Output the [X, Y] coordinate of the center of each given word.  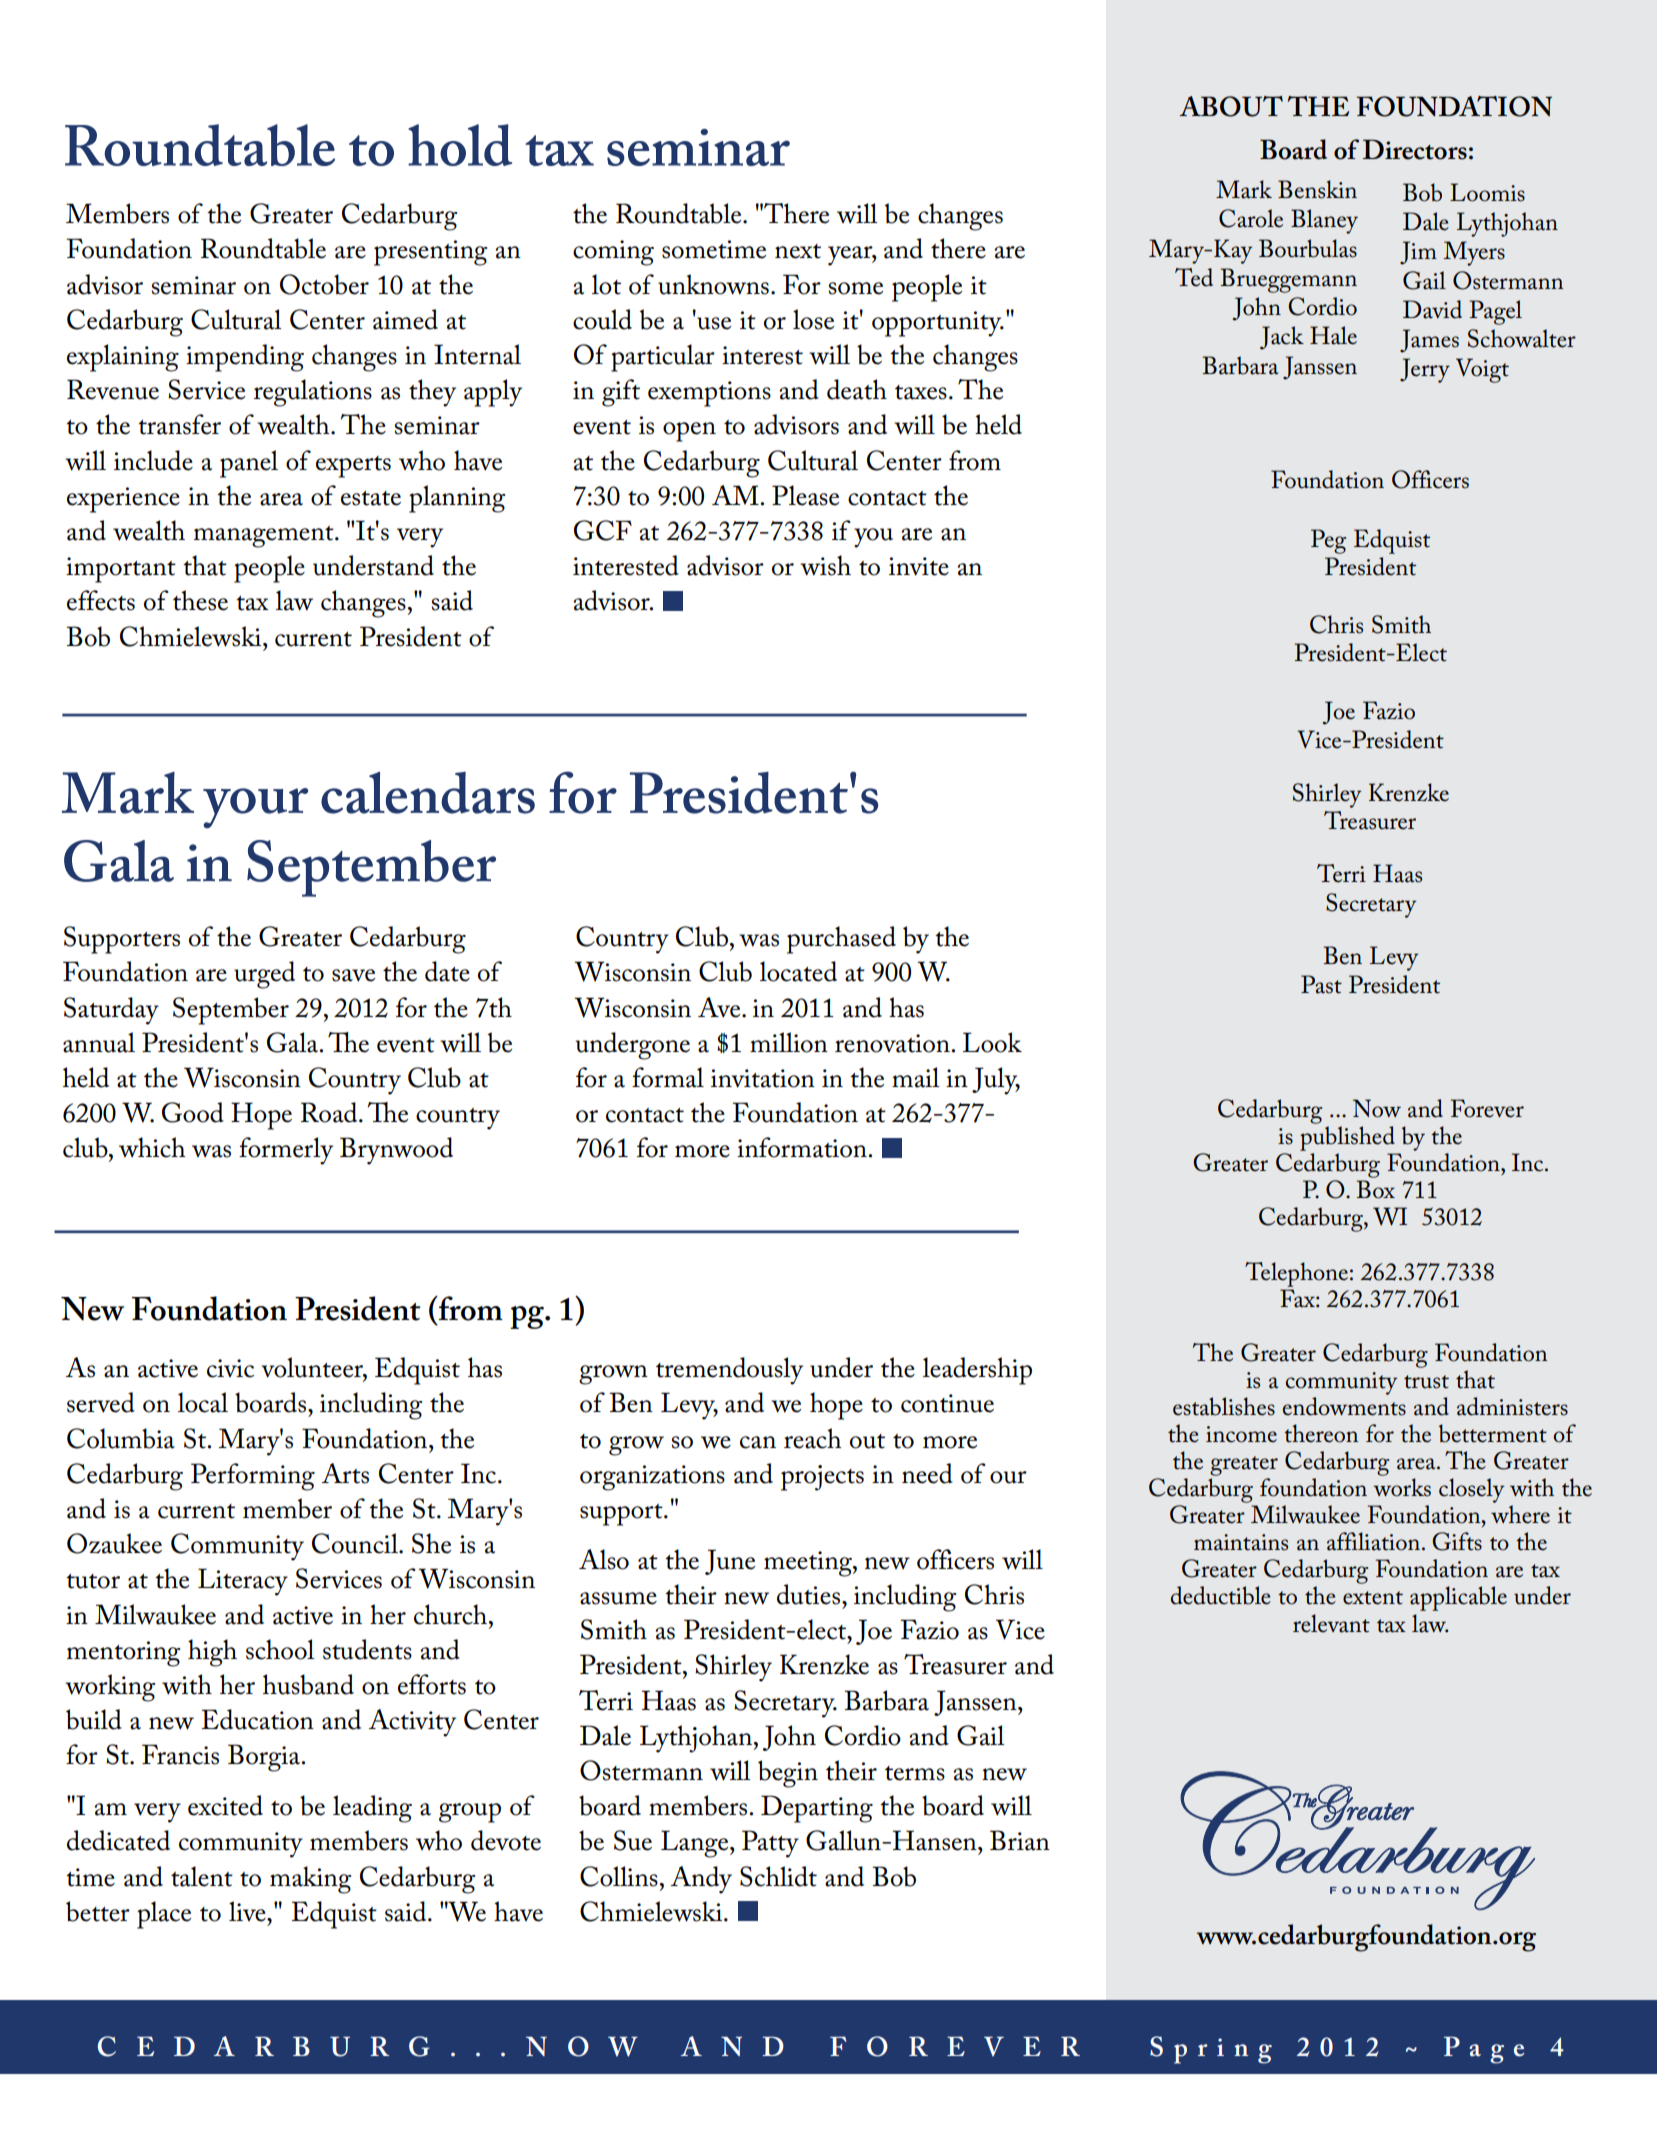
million [789, 1042]
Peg [1328, 541]
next [798, 251]
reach [812, 1438]
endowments [1344, 1406]
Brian [1020, 1840]
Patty [770, 1844]
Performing [253, 1477]
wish [825, 565]
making [310, 1880]
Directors [1415, 149]
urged [264, 975]
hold [460, 145]
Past [1321, 984]
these [200, 600]
